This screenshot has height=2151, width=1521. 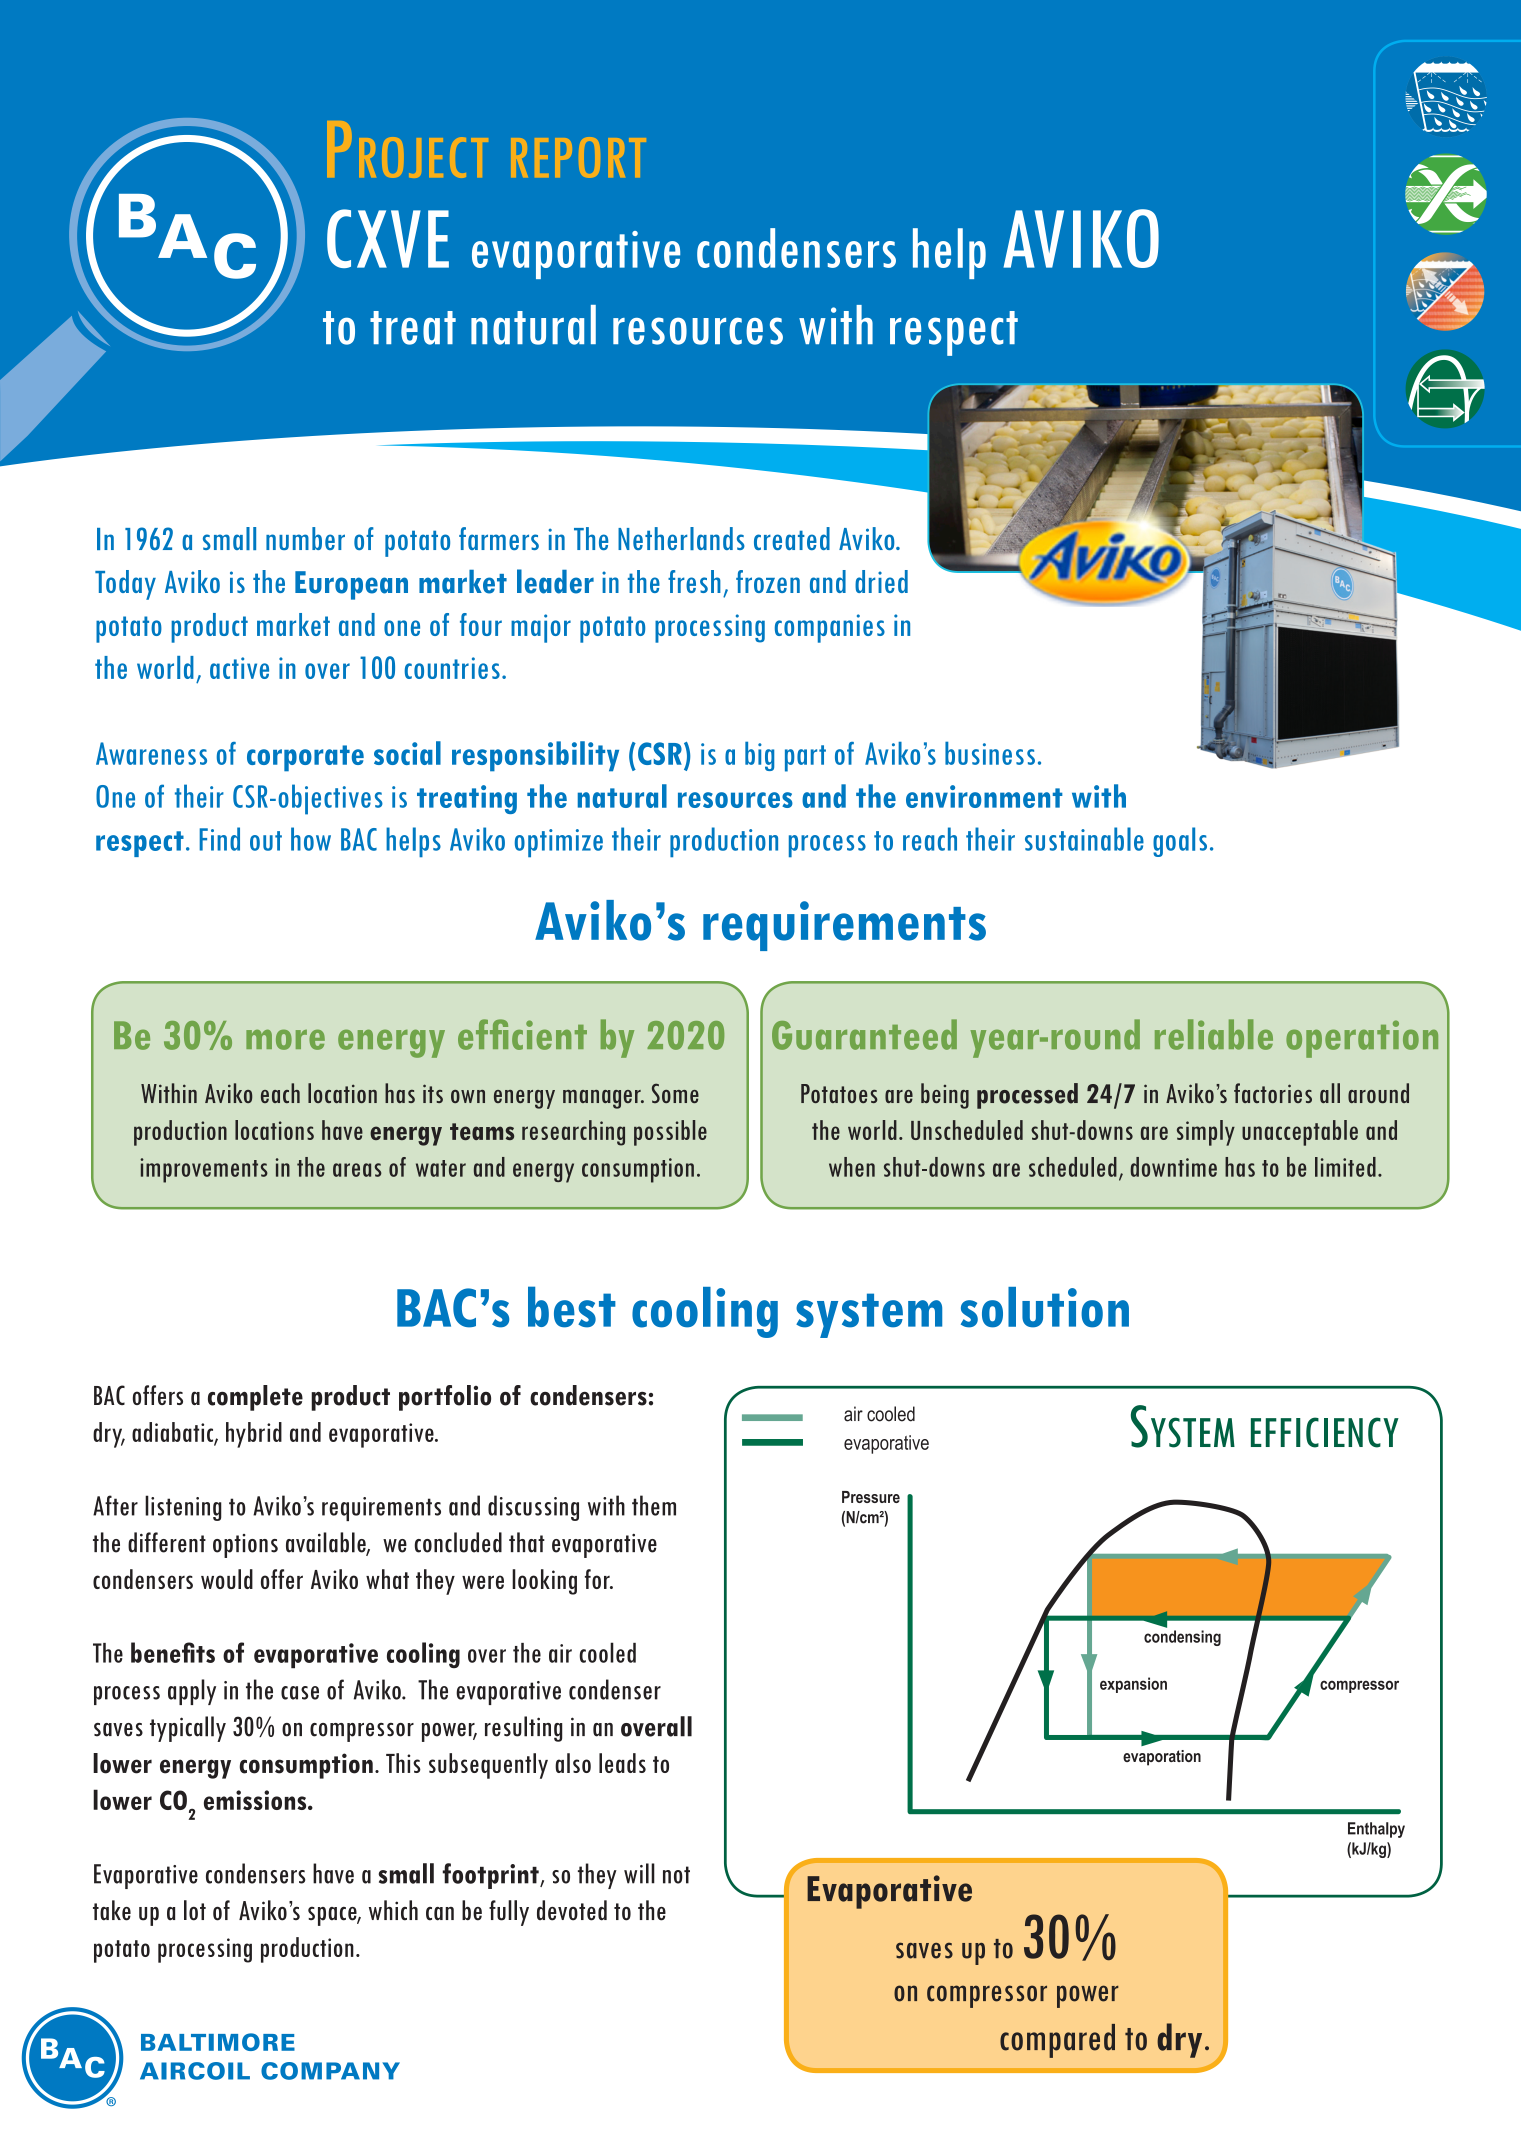 I want to click on dried, so click(x=881, y=581).
